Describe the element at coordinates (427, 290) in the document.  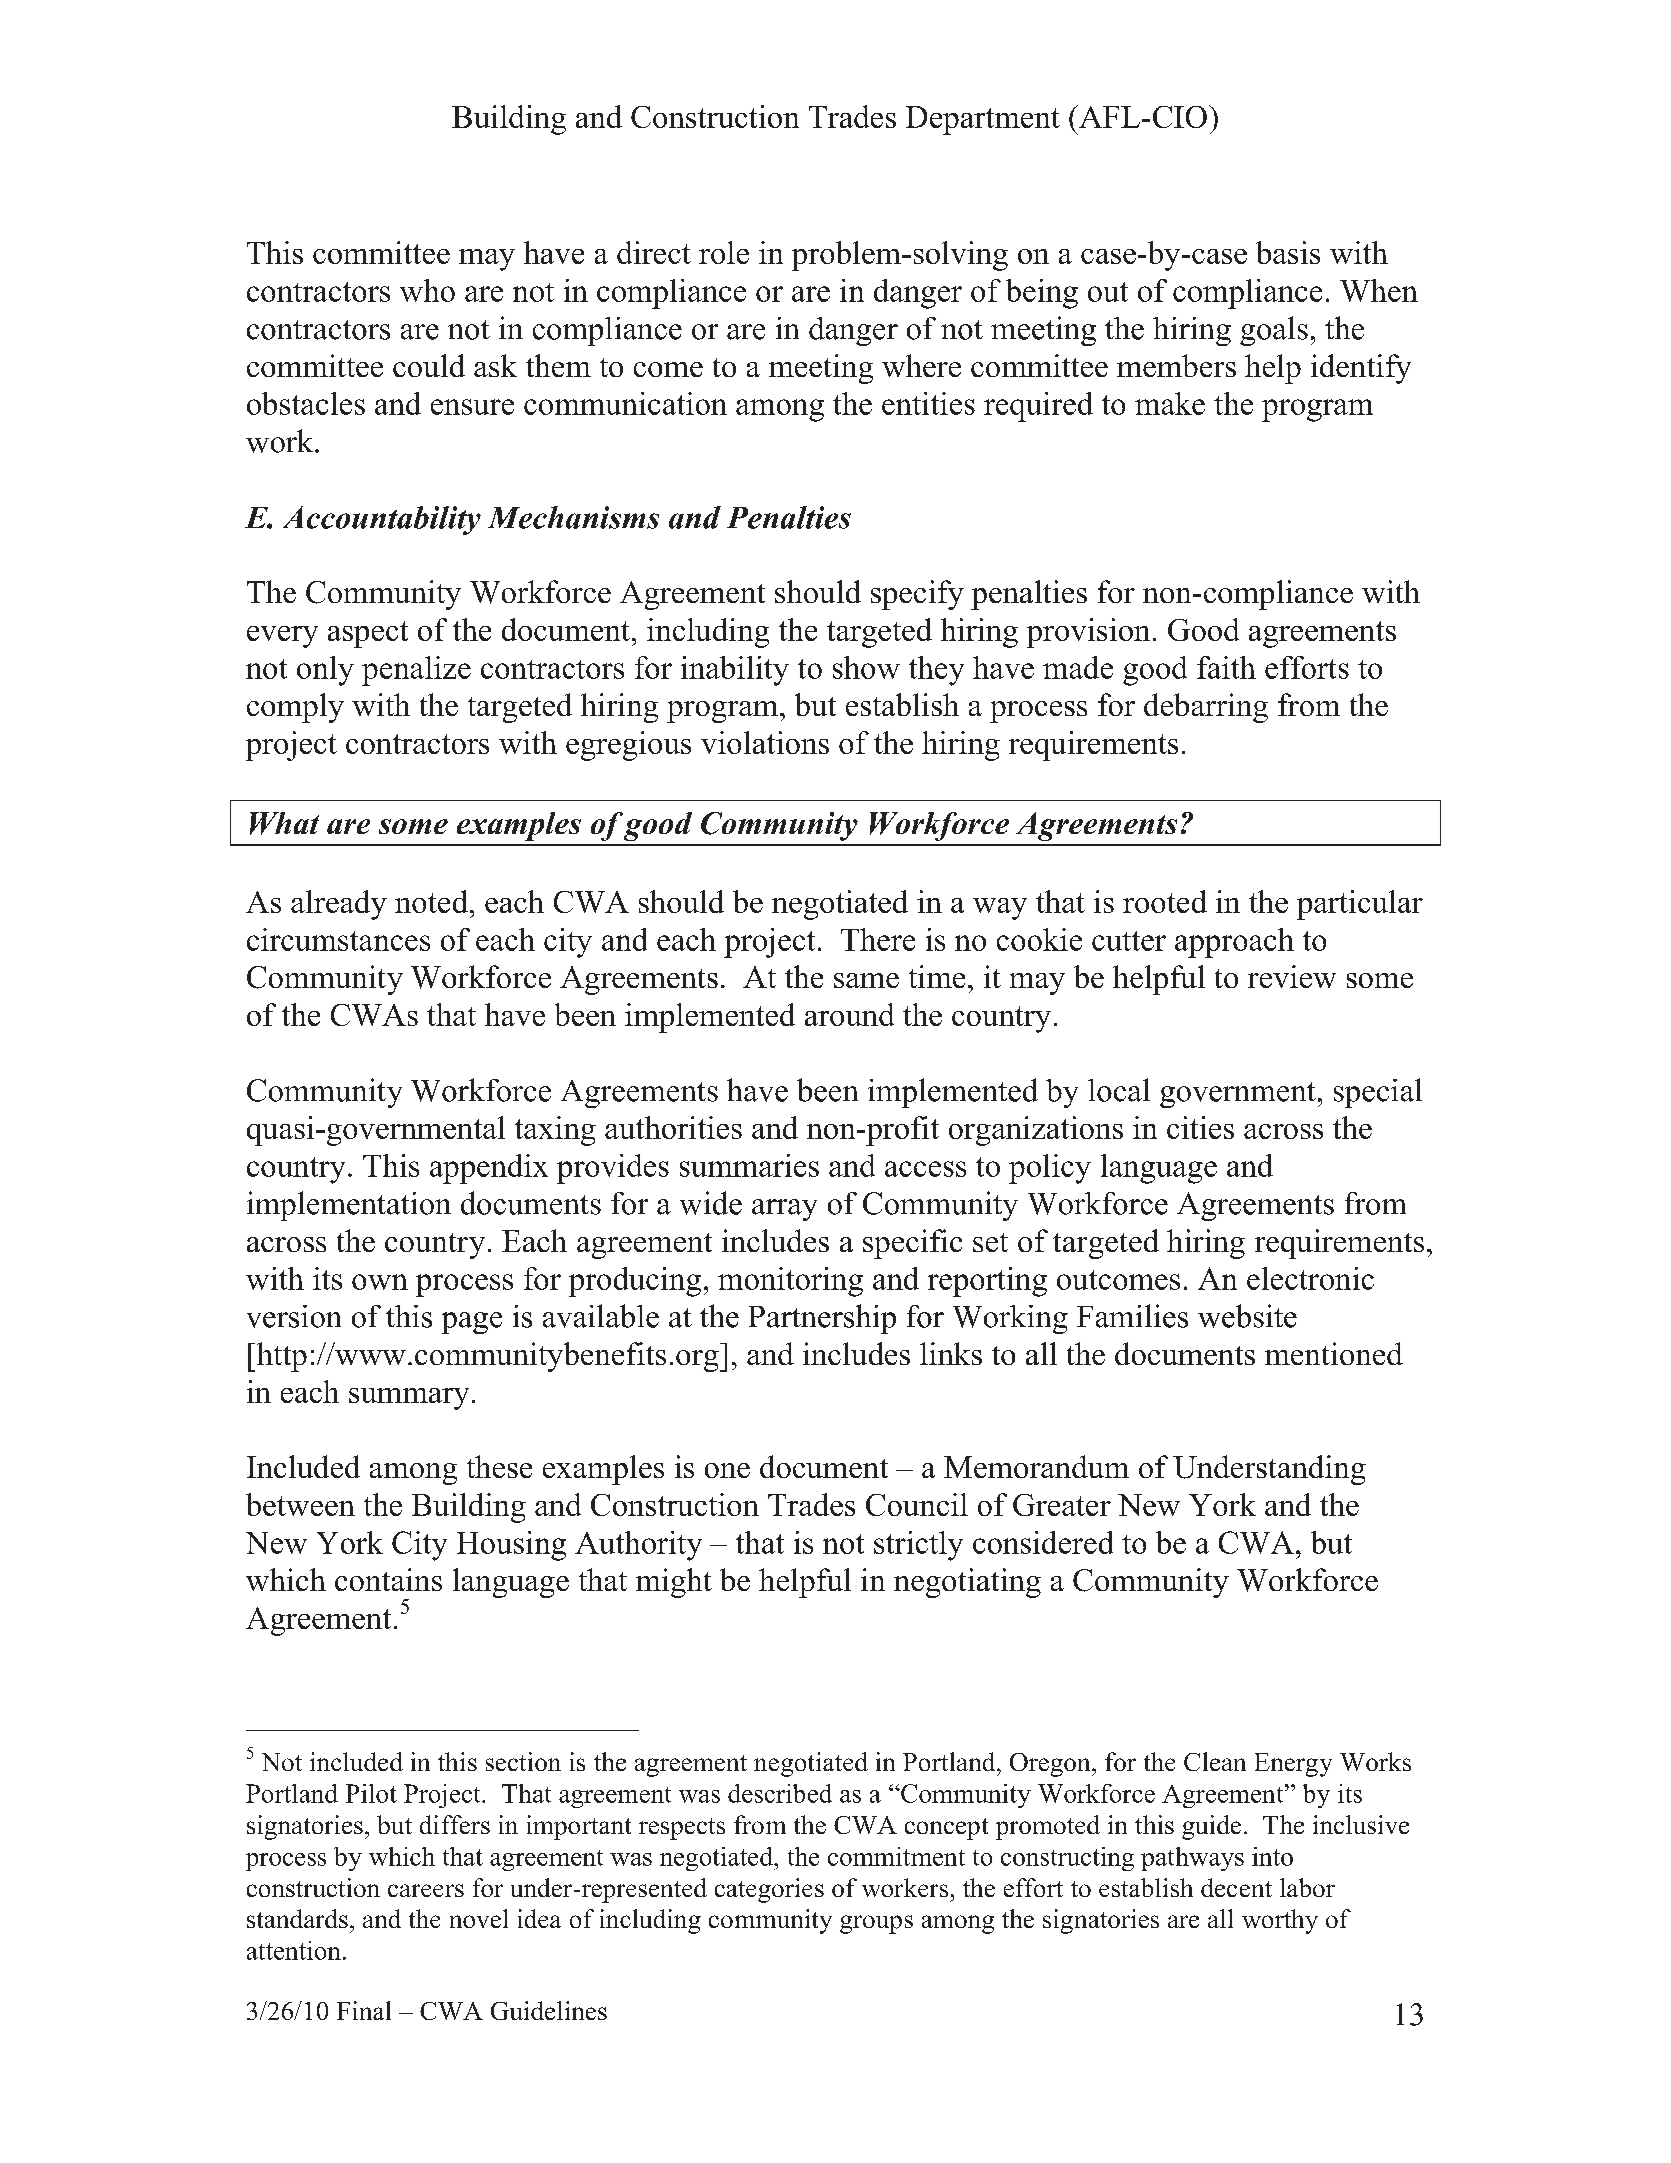
I see `who` at that location.
